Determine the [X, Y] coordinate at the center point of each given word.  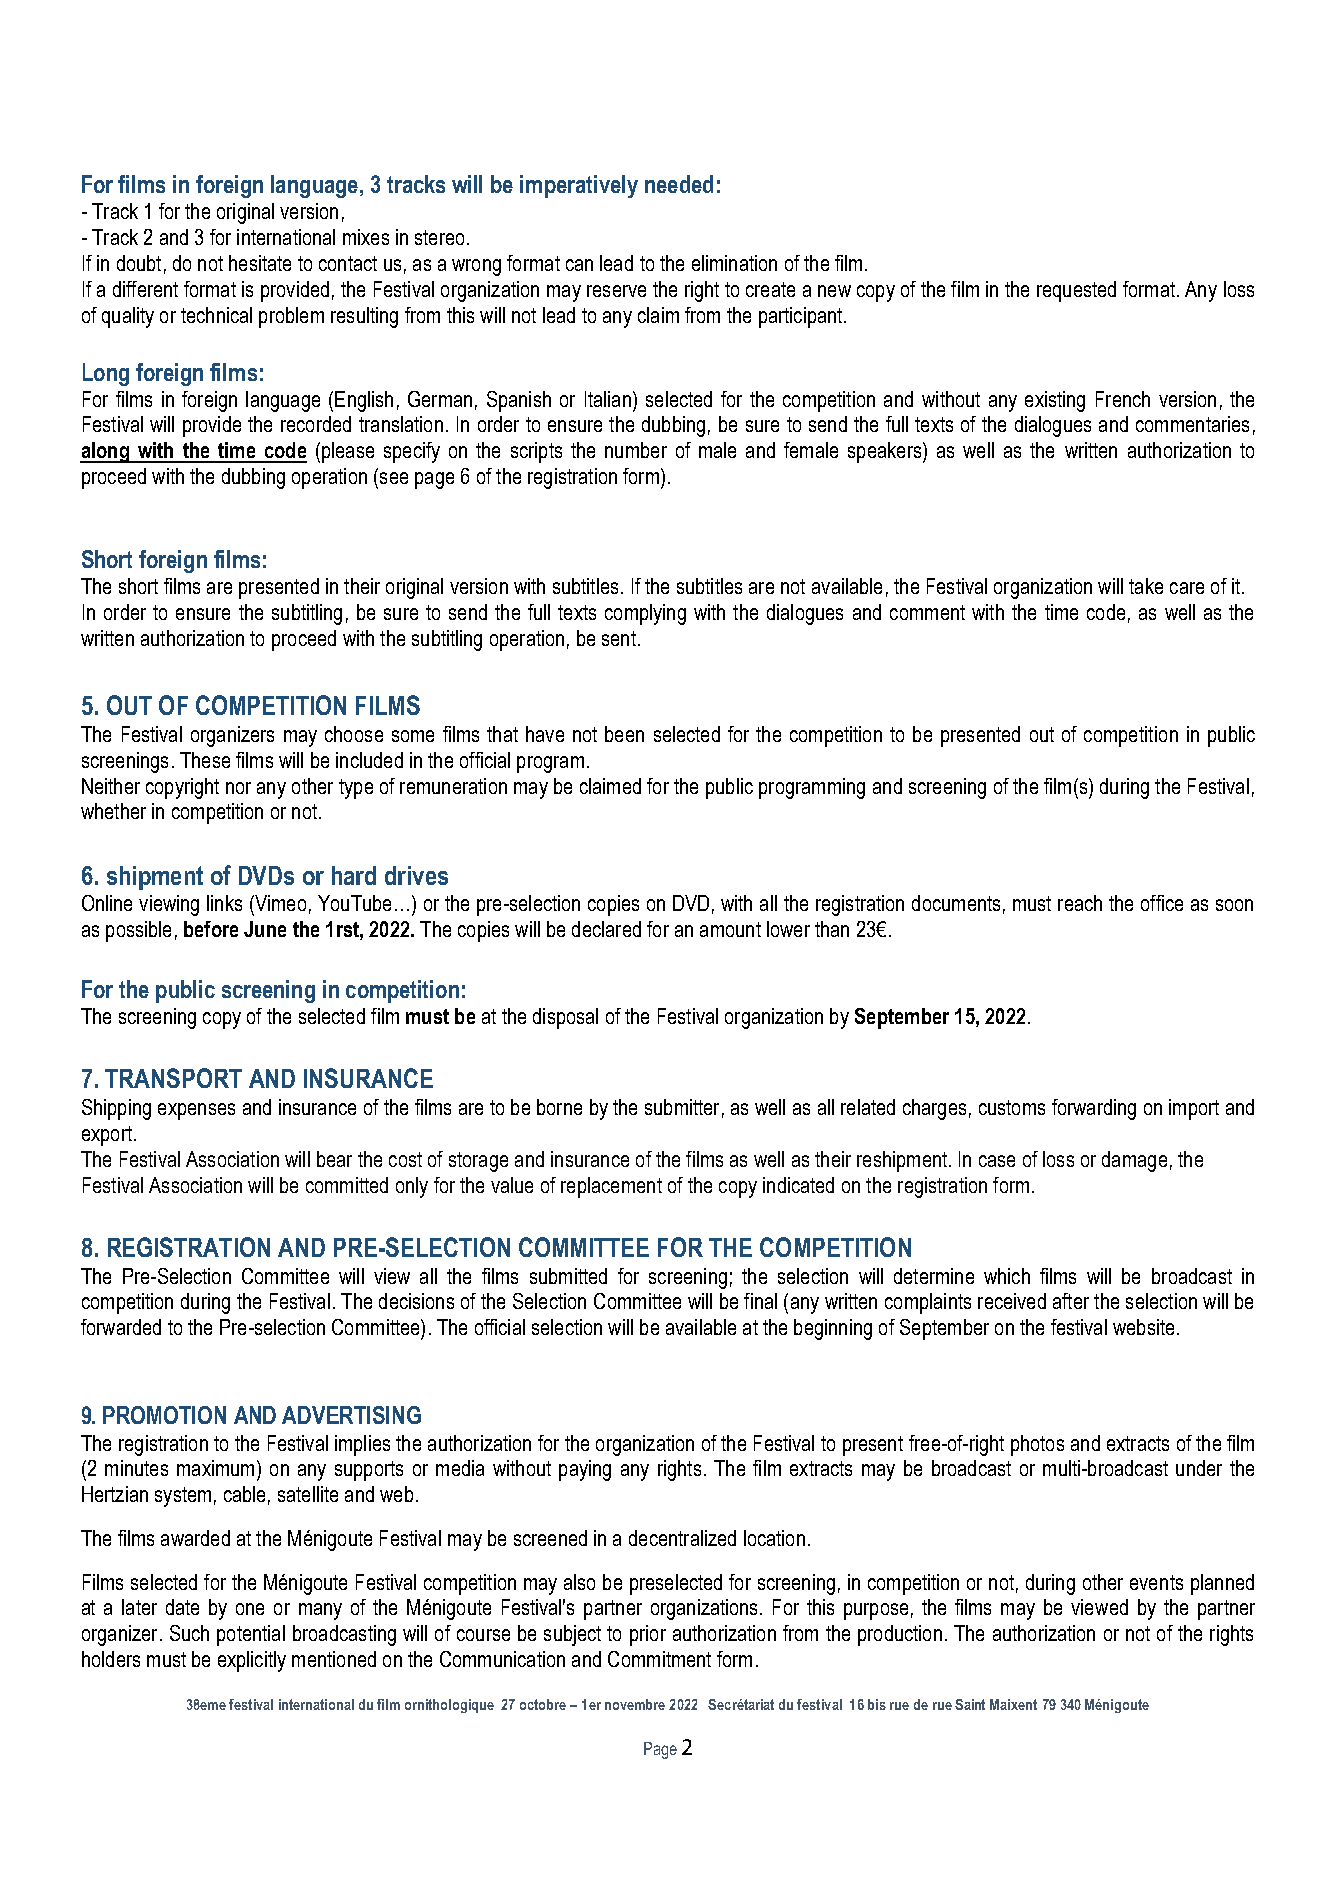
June [265, 929]
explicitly [252, 1661]
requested [1076, 291]
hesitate [260, 263]
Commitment [659, 1659]
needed [679, 184]
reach [1080, 903]
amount [730, 929]
